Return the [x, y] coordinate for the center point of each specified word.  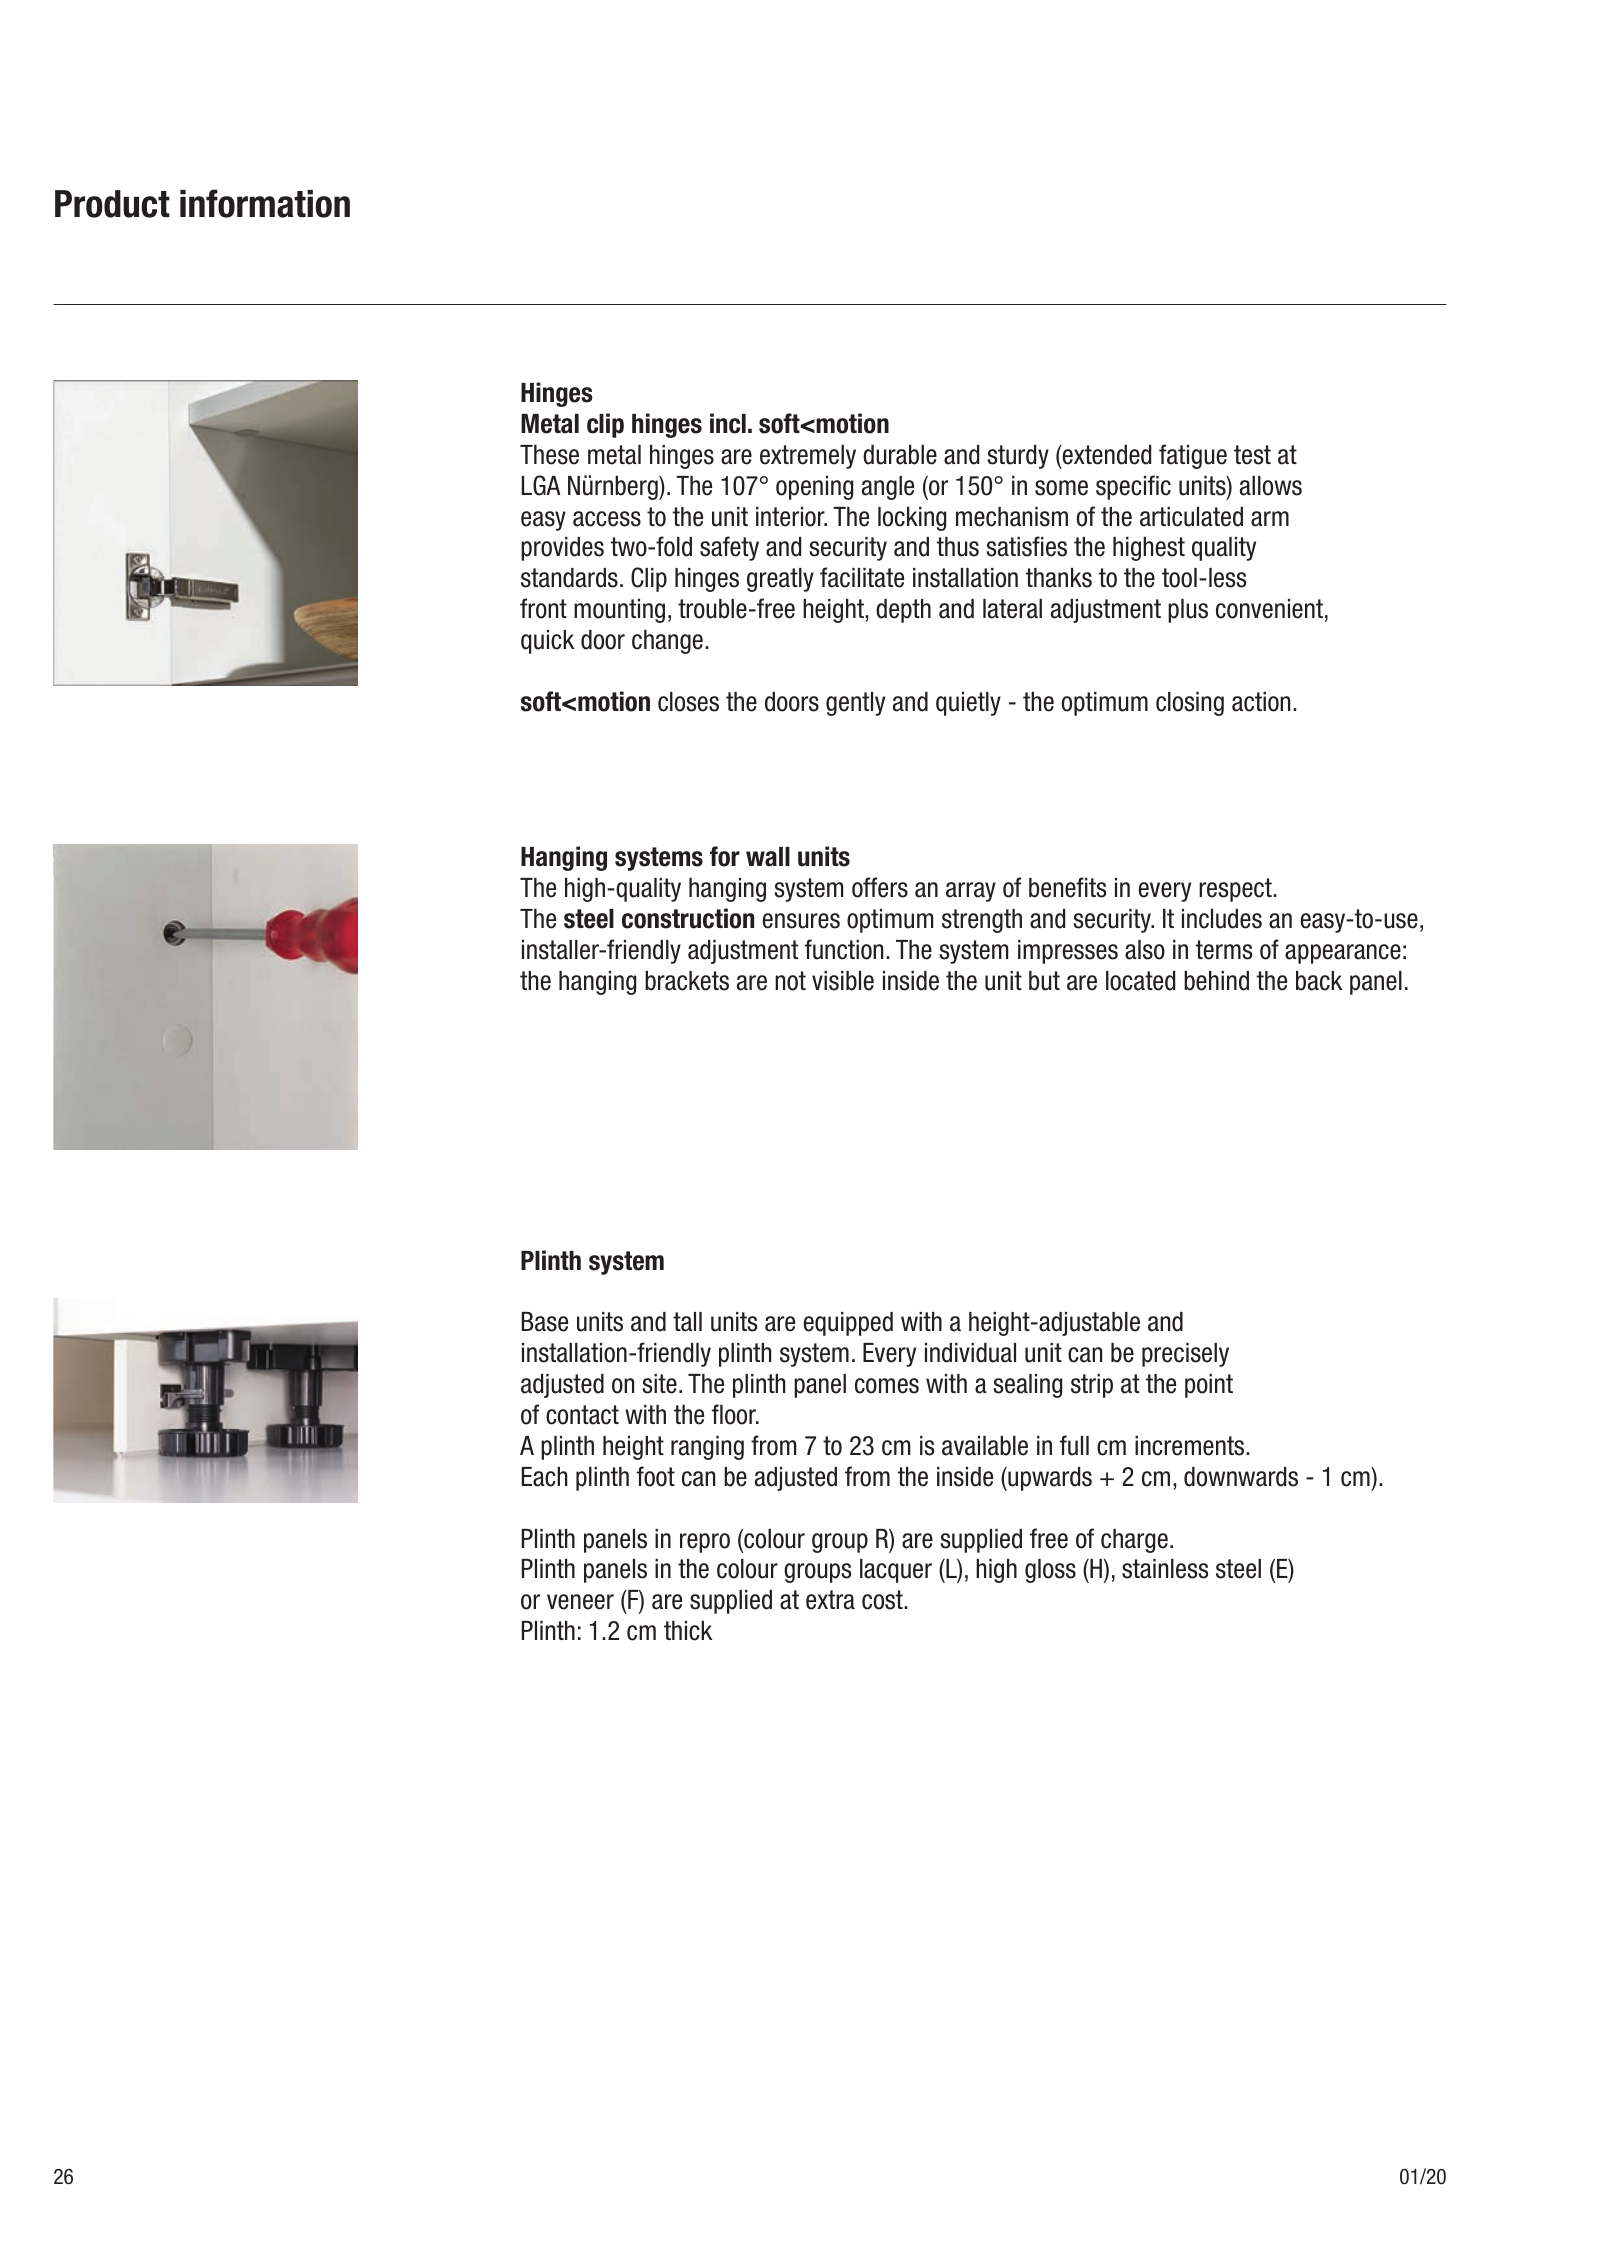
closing [1190, 704]
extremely [808, 457]
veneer [580, 1602]
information [265, 203]
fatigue [1193, 456]
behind [1216, 981]
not [790, 981]
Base [545, 1322]
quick [547, 642]
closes [688, 702]
